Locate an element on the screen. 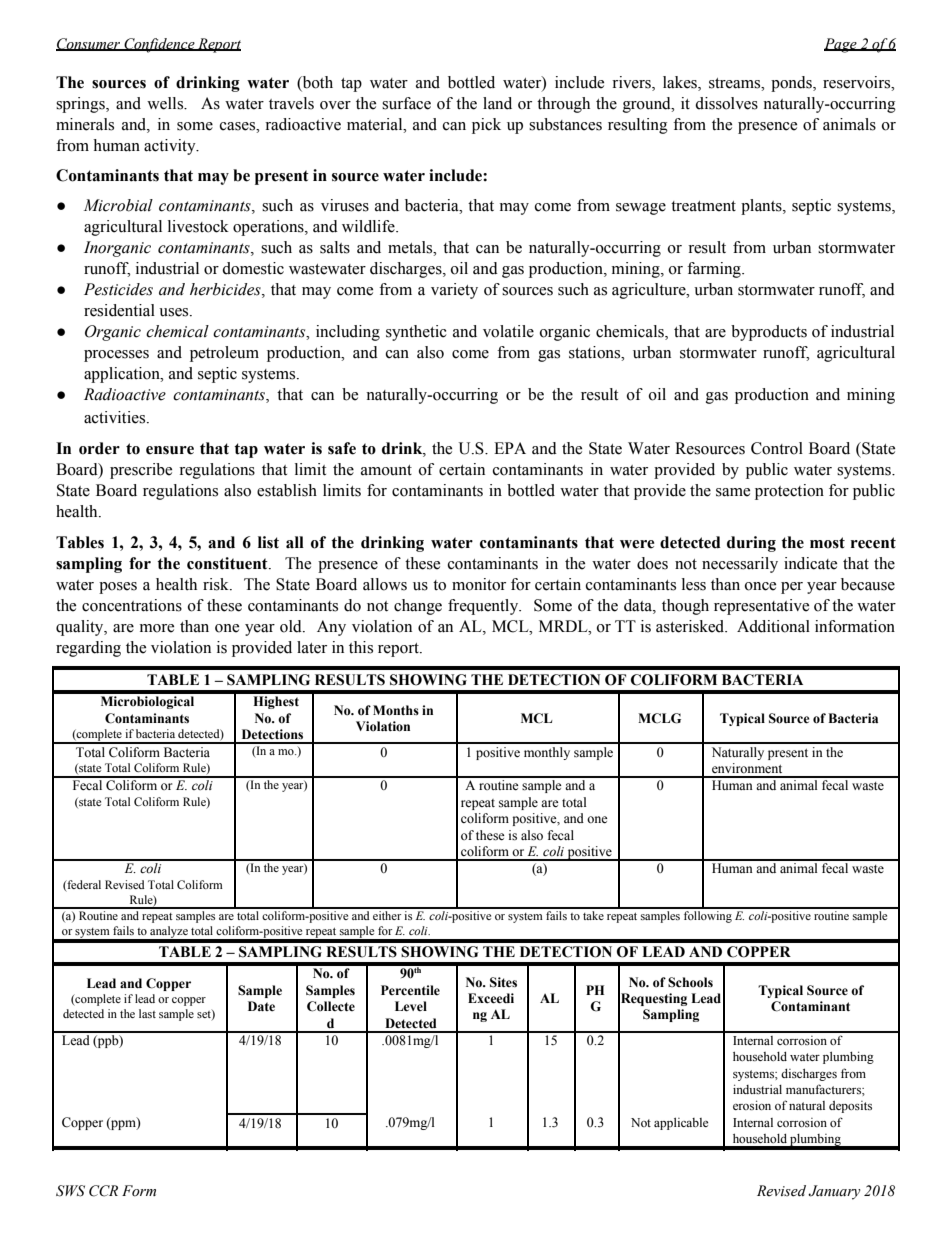 The image size is (952, 1233). frequently is located at coordinates (484, 607).
